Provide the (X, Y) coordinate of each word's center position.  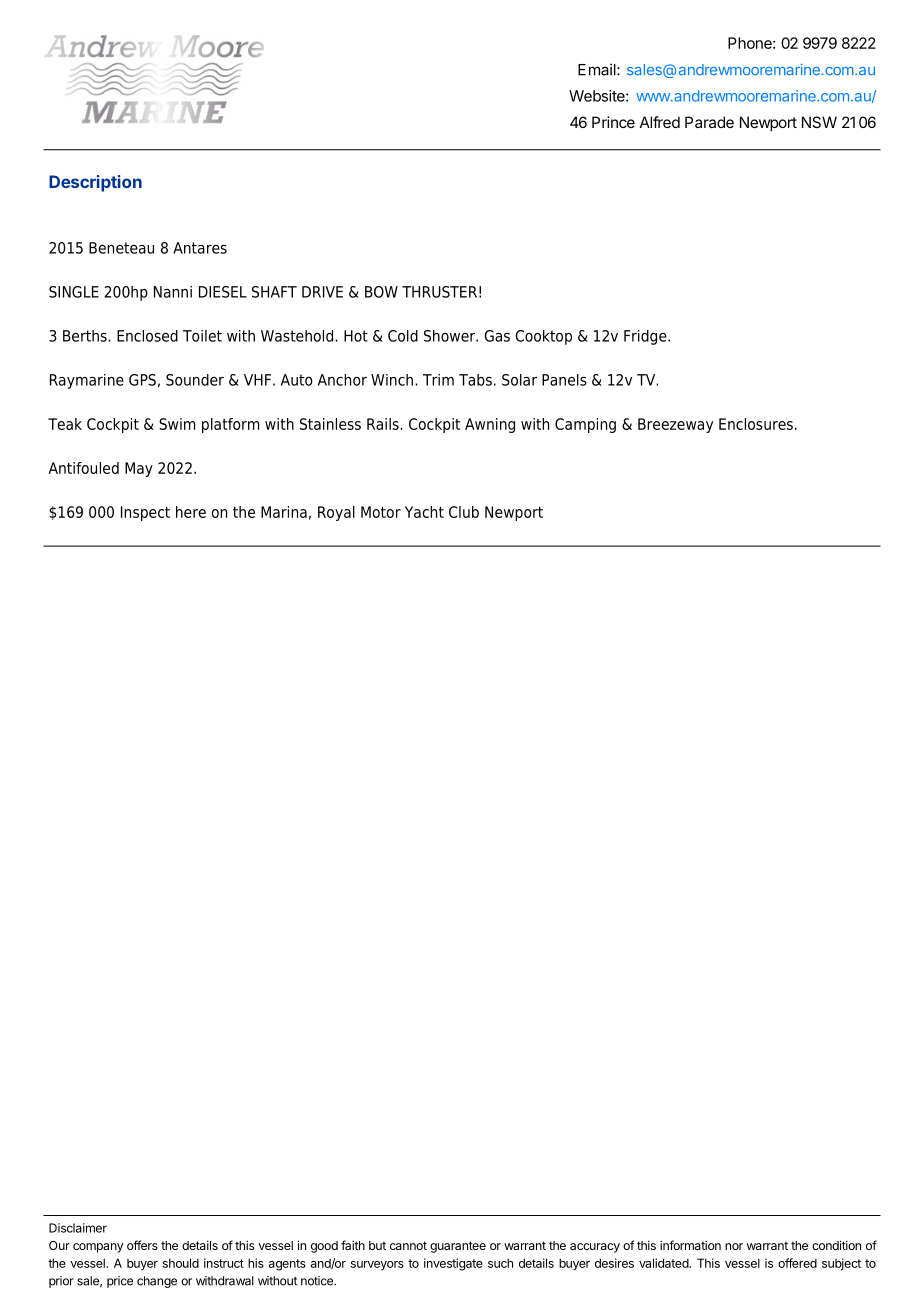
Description (95, 183)
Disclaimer (78, 1228)
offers (142, 1245)
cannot (408, 1245)
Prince (613, 122)
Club (464, 512)
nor (734, 1246)
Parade (709, 122)
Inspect (145, 513)
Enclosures (756, 424)
